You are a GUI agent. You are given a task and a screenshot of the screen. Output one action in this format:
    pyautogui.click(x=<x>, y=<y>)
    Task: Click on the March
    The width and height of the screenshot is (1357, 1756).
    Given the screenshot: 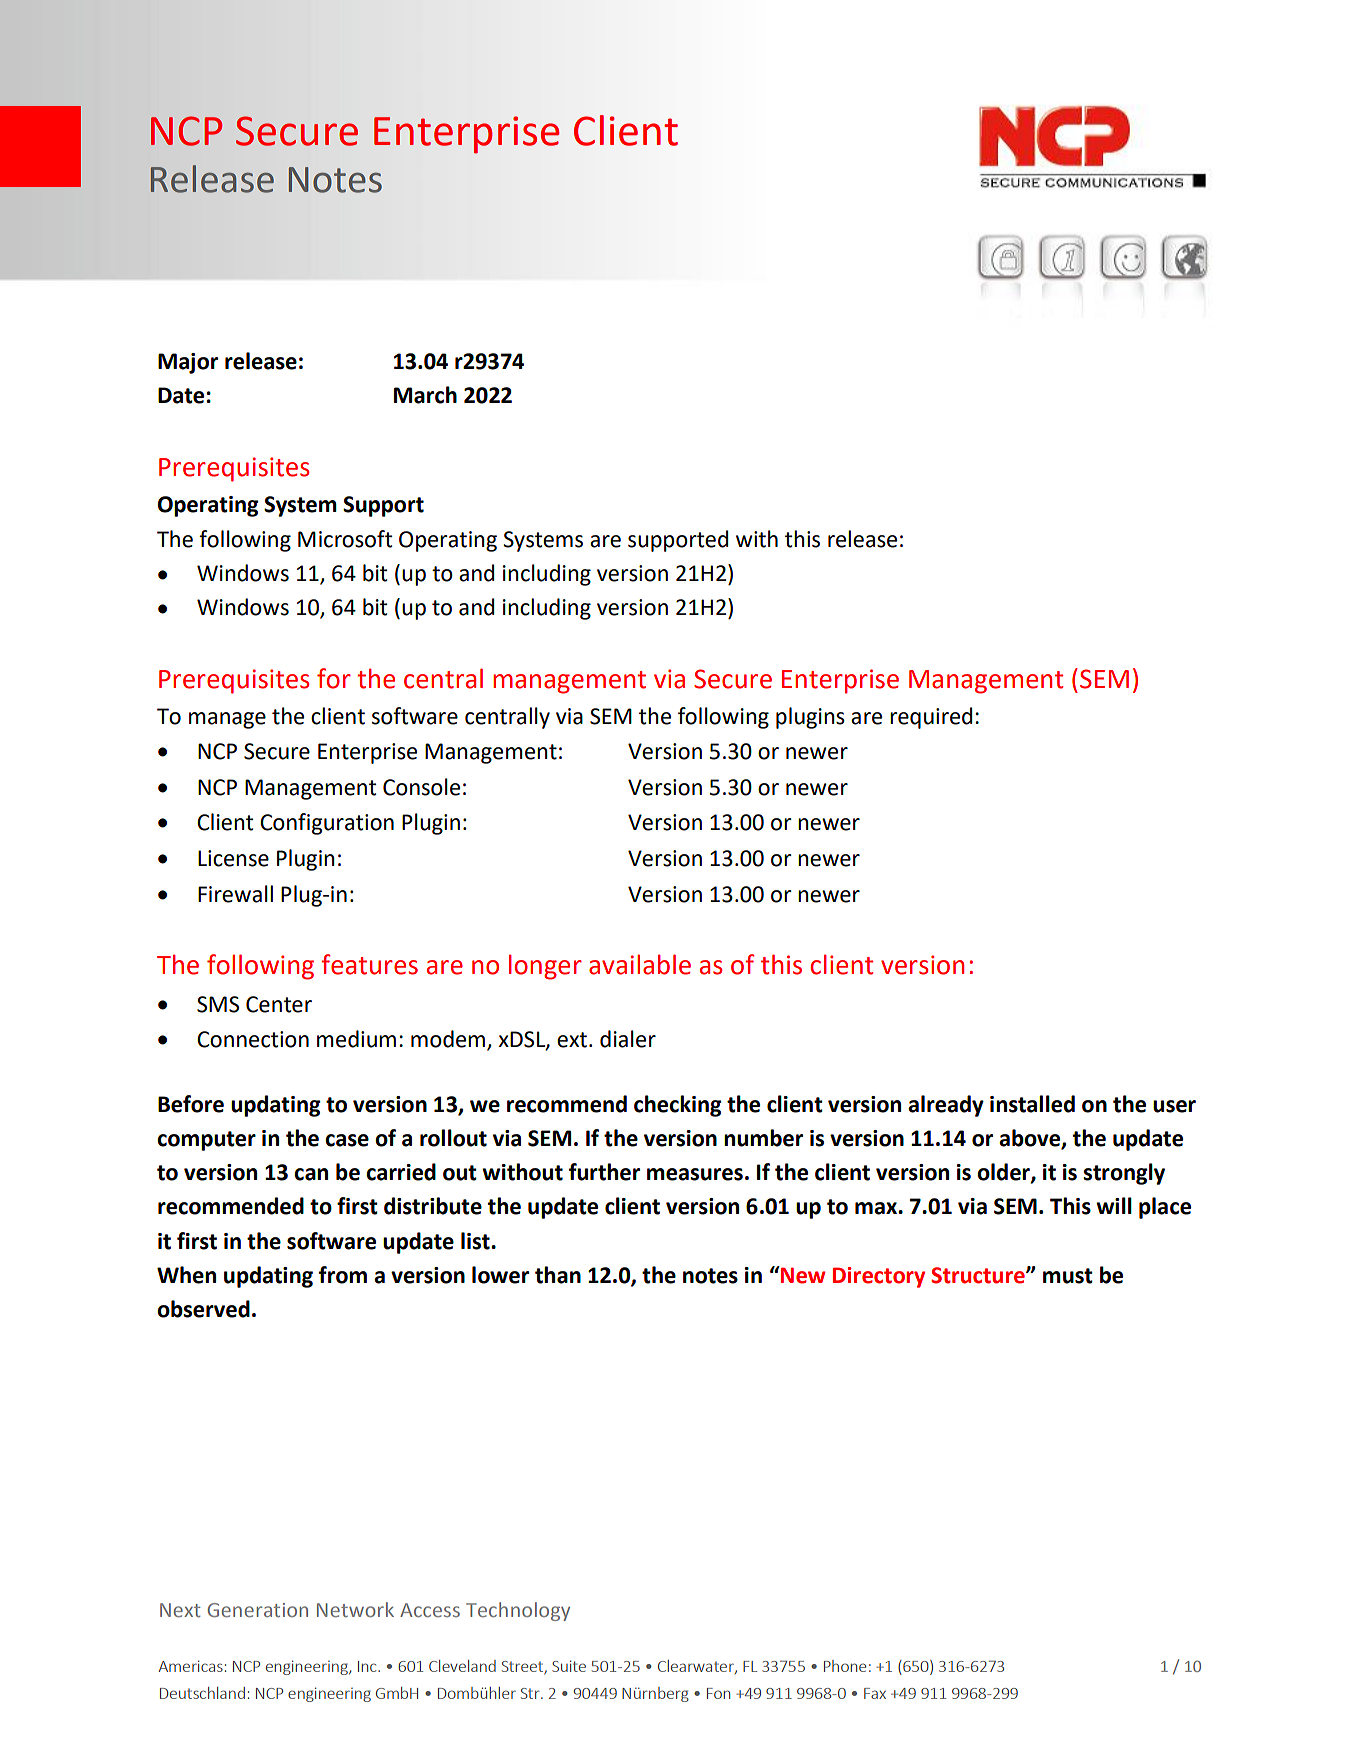 What is the action you would take?
    pyautogui.click(x=425, y=395)
